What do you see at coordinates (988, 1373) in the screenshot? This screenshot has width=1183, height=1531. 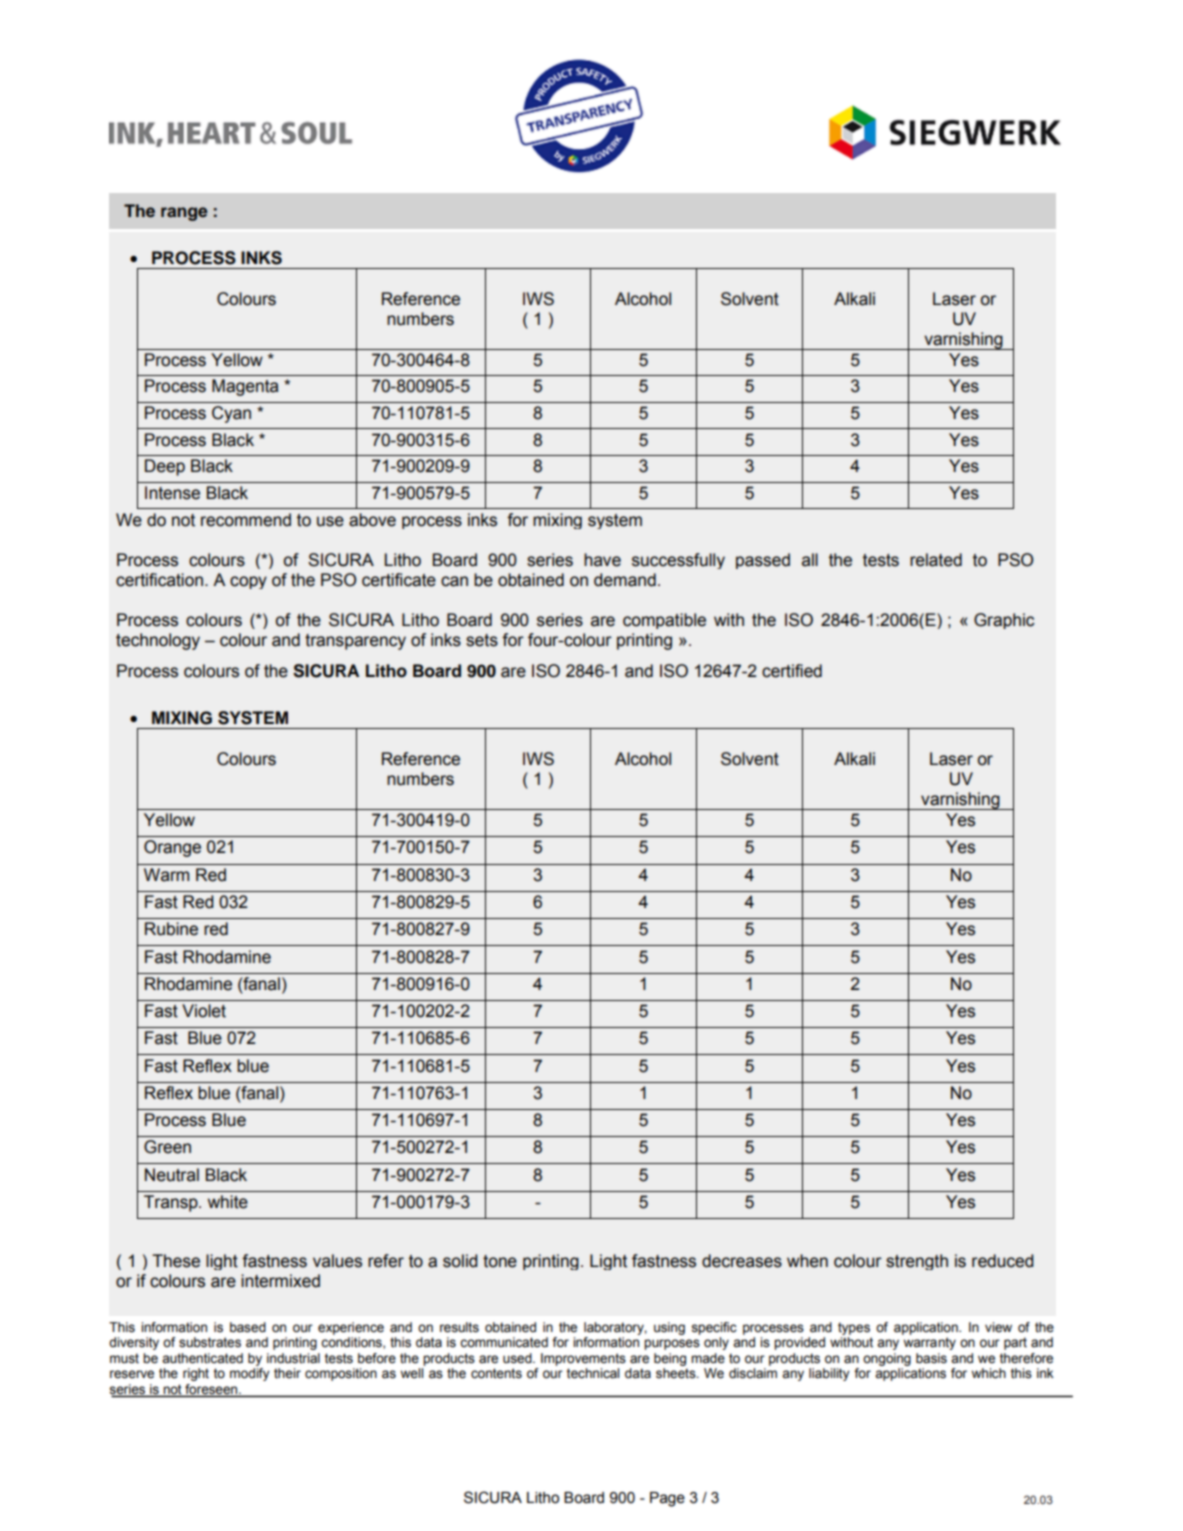 I see `which` at bounding box center [988, 1373].
